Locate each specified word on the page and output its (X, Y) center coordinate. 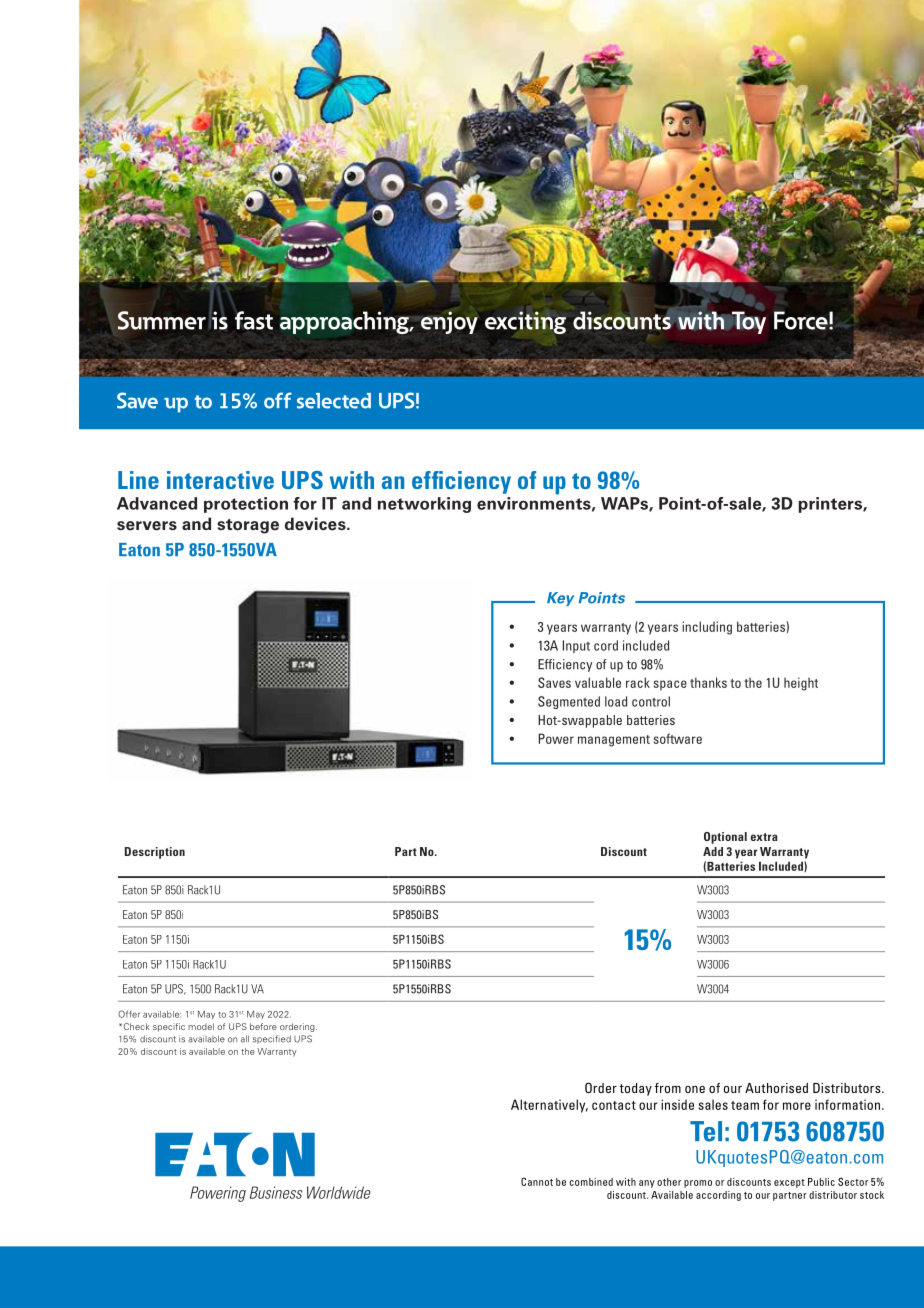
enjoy (449, 322)
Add (713, 851)
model (201, 1026)
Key (560, 599)
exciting (525, 322)
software (678, 738)
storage (248, 526)
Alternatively (549, 1106)
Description (155, 853)
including (707, 628)
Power (556, 738)
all (245, 1039)
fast (254, 320)
